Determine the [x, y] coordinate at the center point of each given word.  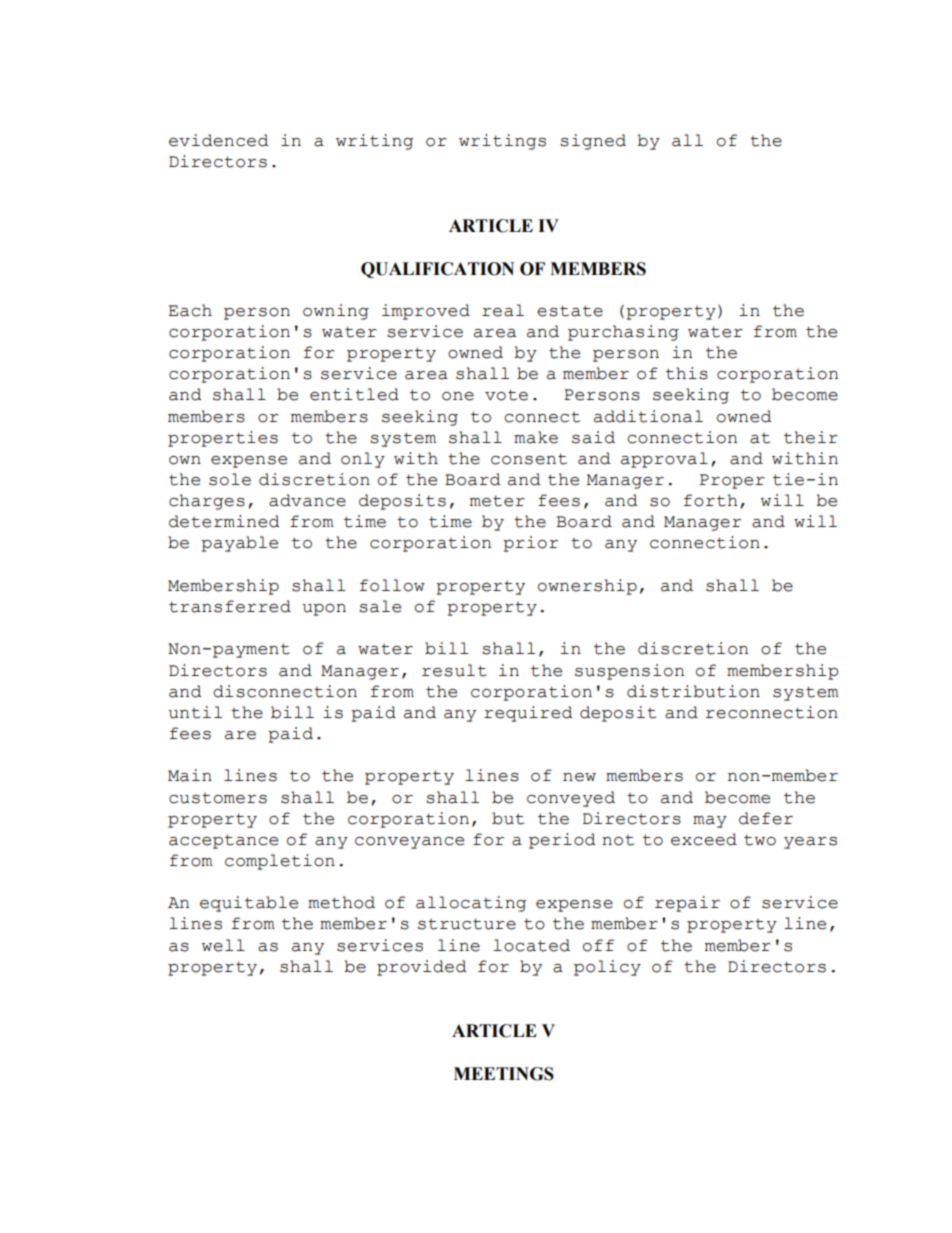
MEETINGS [504, 1074]
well [223, 945]
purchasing [623, 333]
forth [711, 500]
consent [529, 459]
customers [218, 798]
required [528, 714]
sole [230, 479]
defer [766, 818]
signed [593, 142]
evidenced [219, 140]
